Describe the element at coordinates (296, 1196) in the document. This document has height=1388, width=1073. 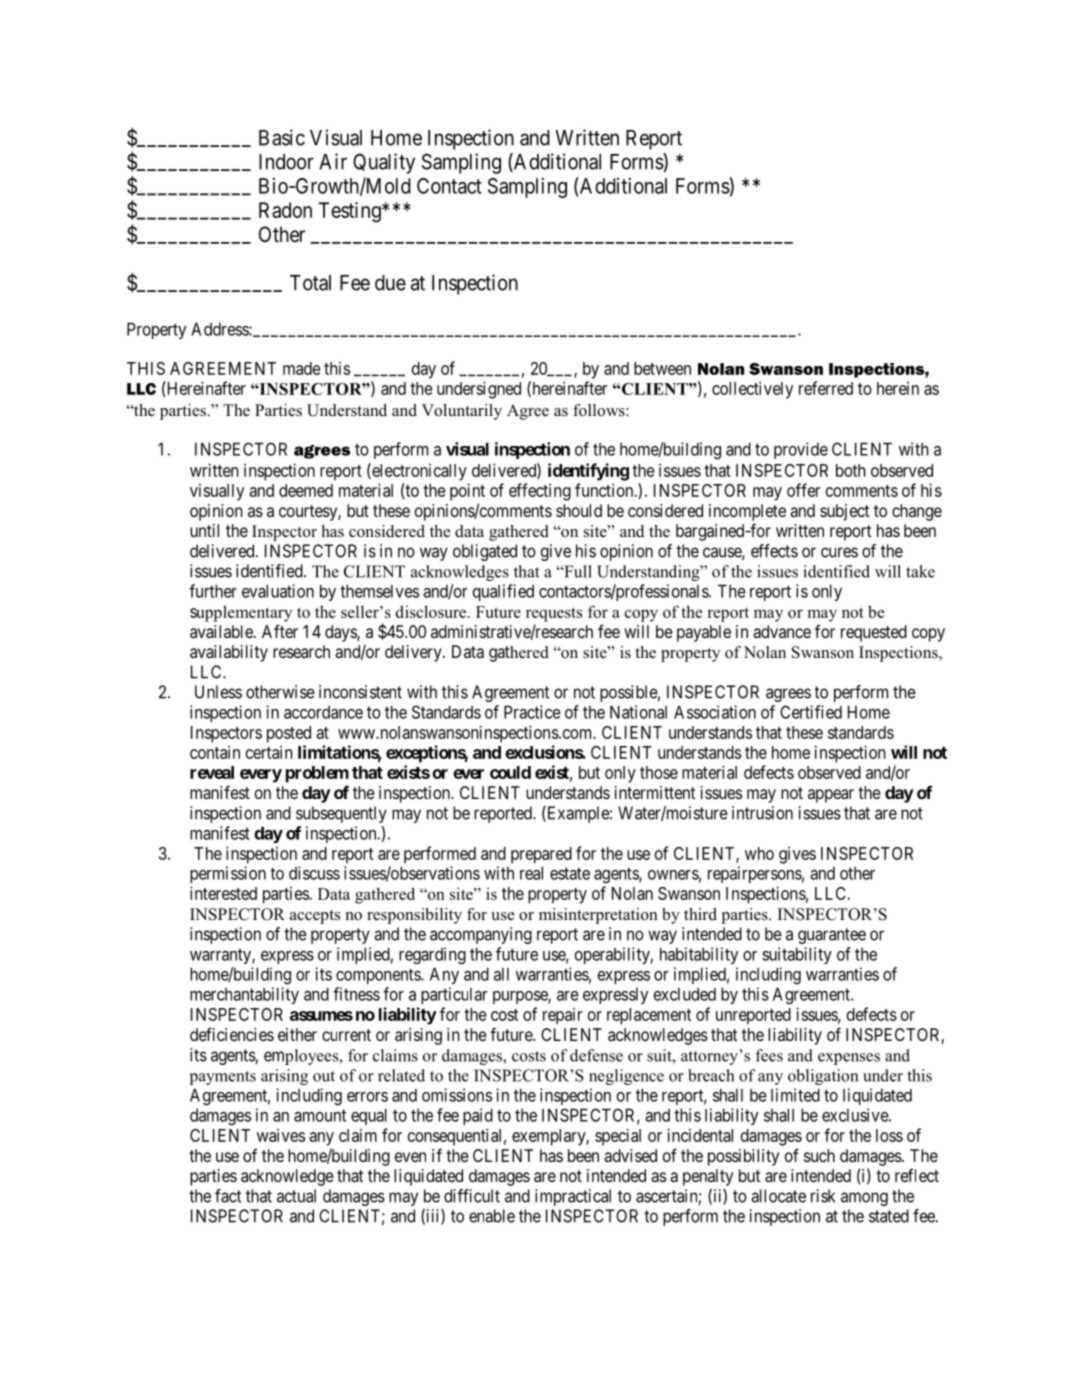
I see `actual` at that location.
